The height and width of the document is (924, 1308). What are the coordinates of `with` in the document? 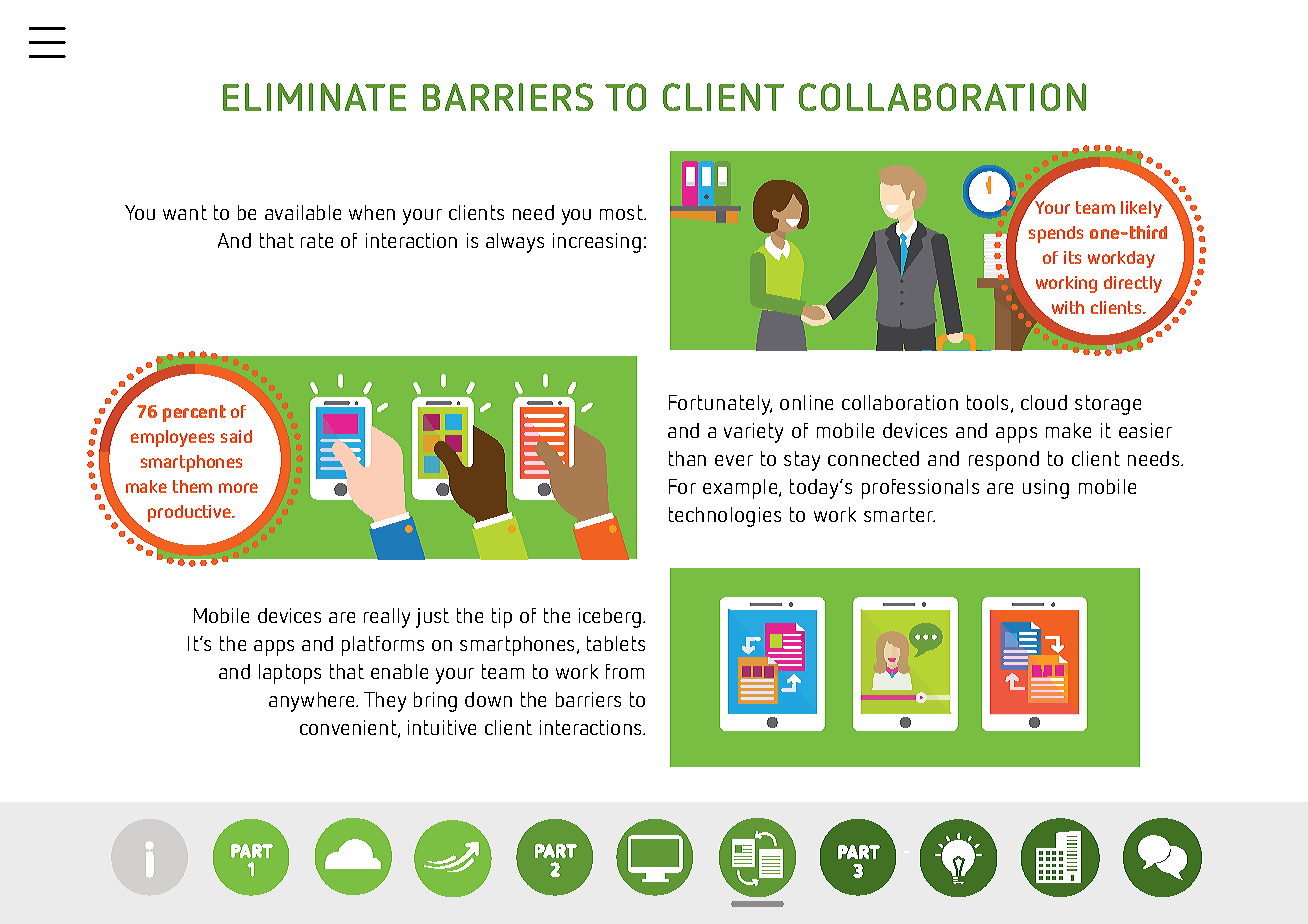 It's located at (1068, 307).
